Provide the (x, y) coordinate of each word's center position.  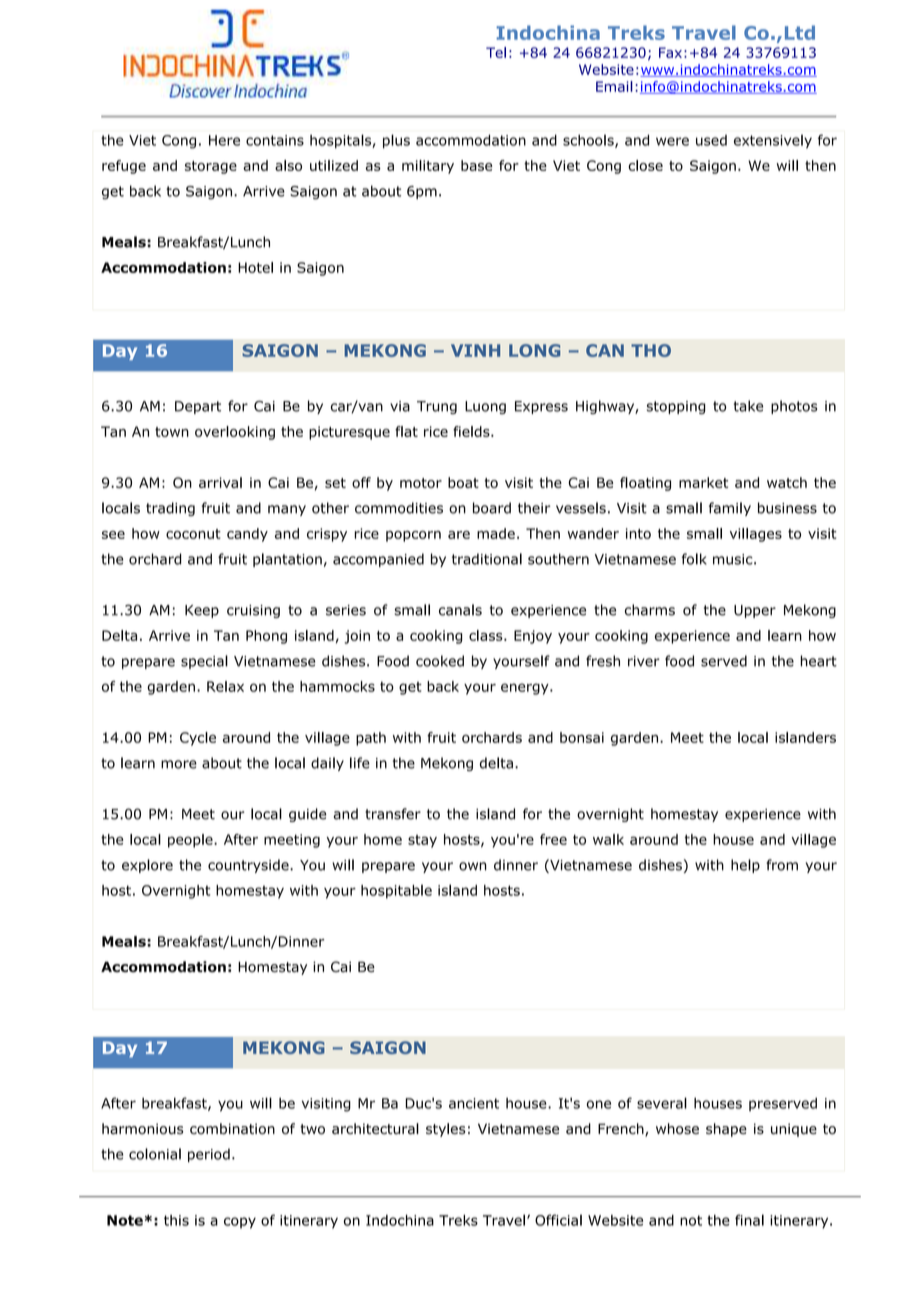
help (745, 866)
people (191, 841)
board (492, 508)
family (730, 509)
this (176, 1220)
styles (446, 1130)
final (749, 1220)
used (711, 140)
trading (170, 509)
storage (211, 167)
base (476, 165)
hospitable (396, 891)
